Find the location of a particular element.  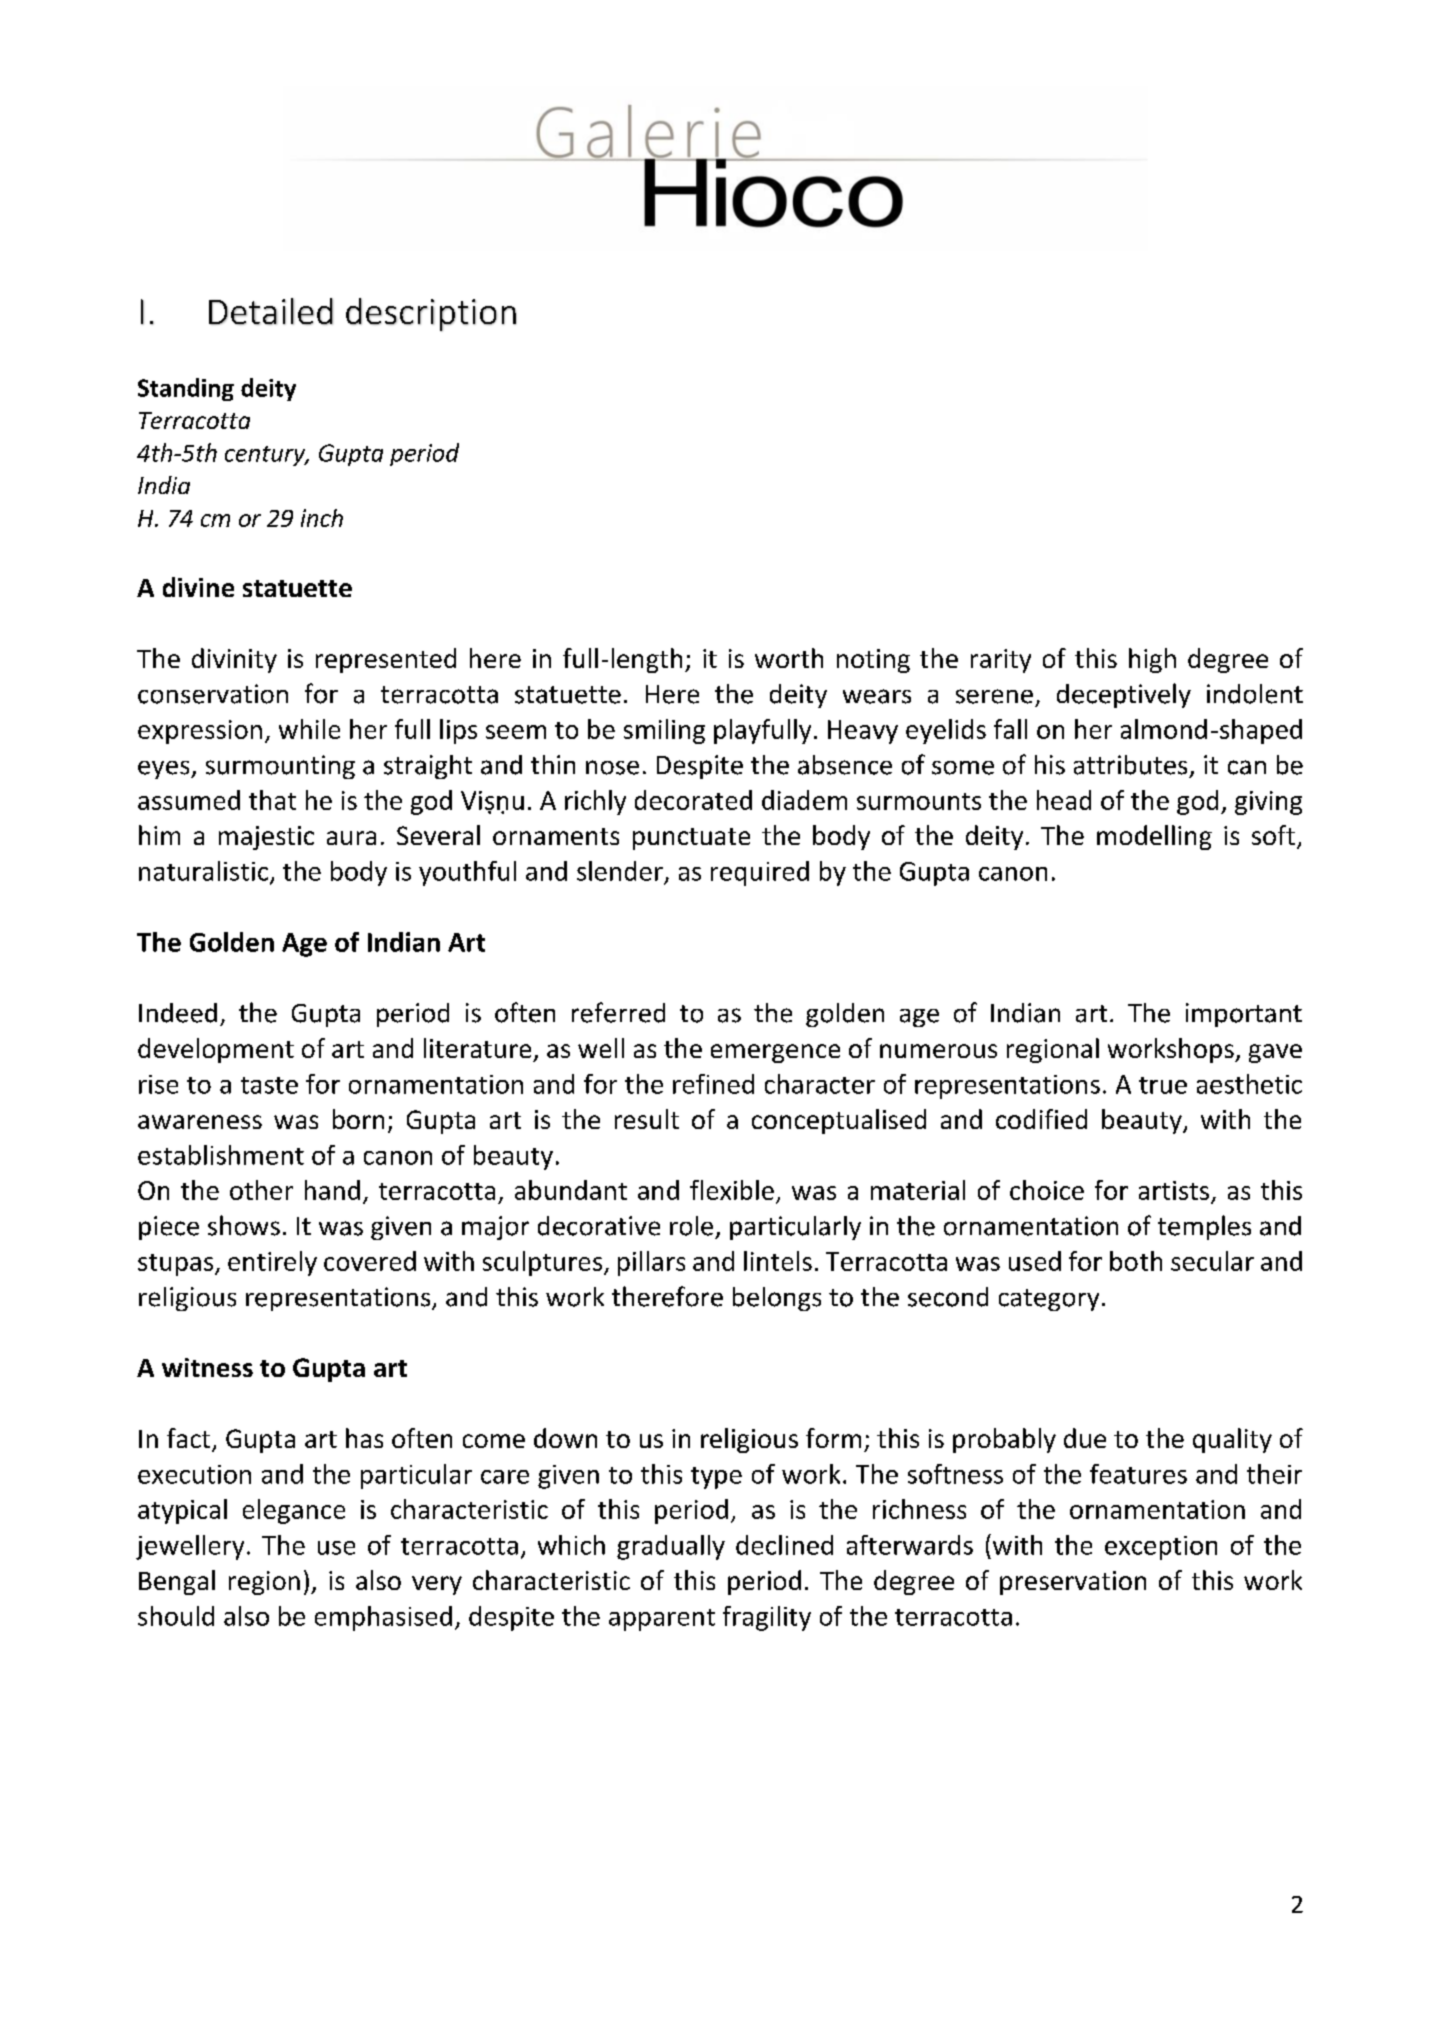

pillars is located at coordinates (651, 1263).
